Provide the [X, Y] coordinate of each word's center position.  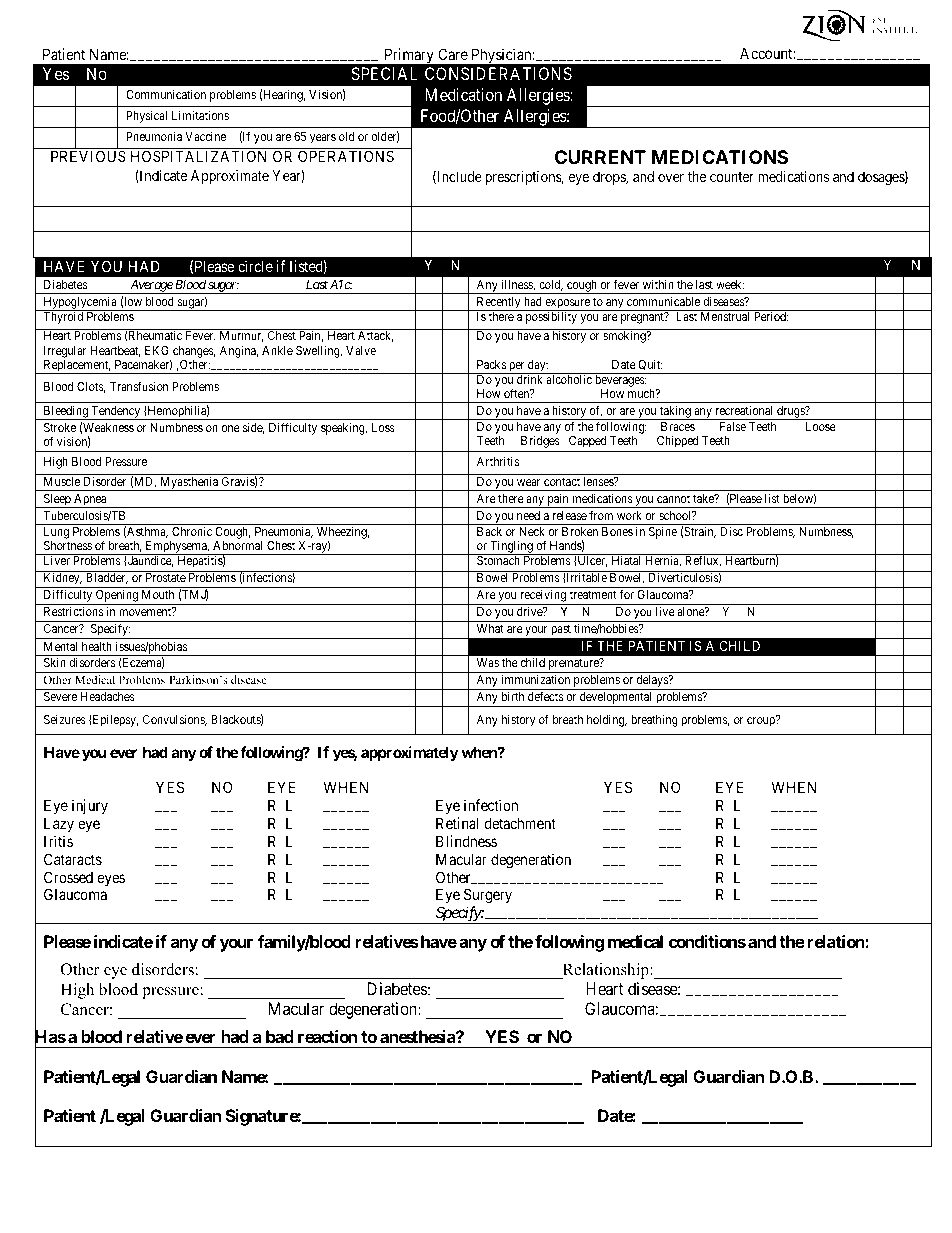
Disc [731, 531]
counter [732, 177]
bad [280, 1036]
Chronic [192, 531]
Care [453, 54]
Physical [147, 116]
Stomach [498, 560]
